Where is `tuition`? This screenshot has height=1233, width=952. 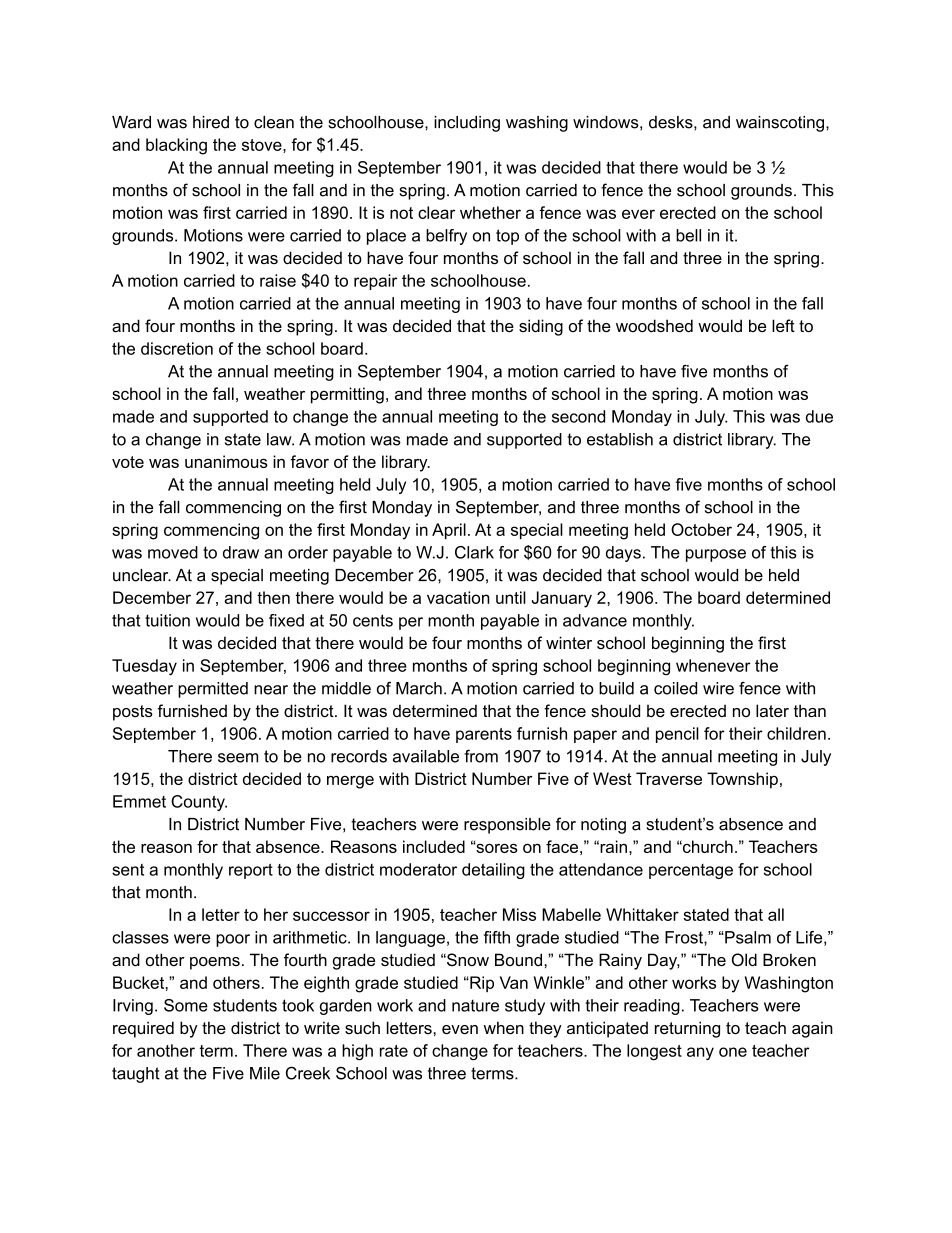 tuition is located at coordinates (167, 620).
